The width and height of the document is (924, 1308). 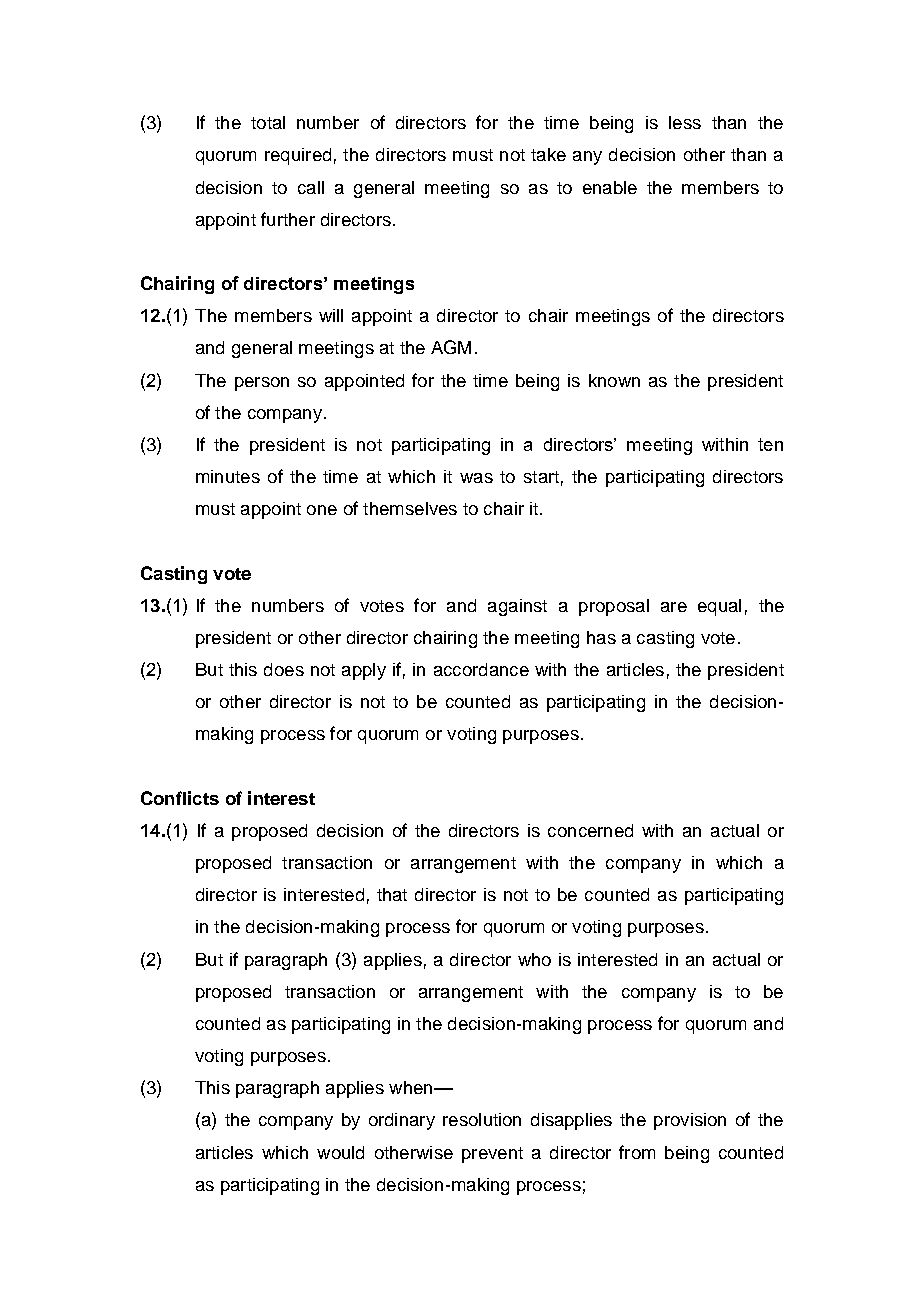 What do you see at coordinates (340, 1152) in the document?
I see `would` at bounding box center [340, 1152].
